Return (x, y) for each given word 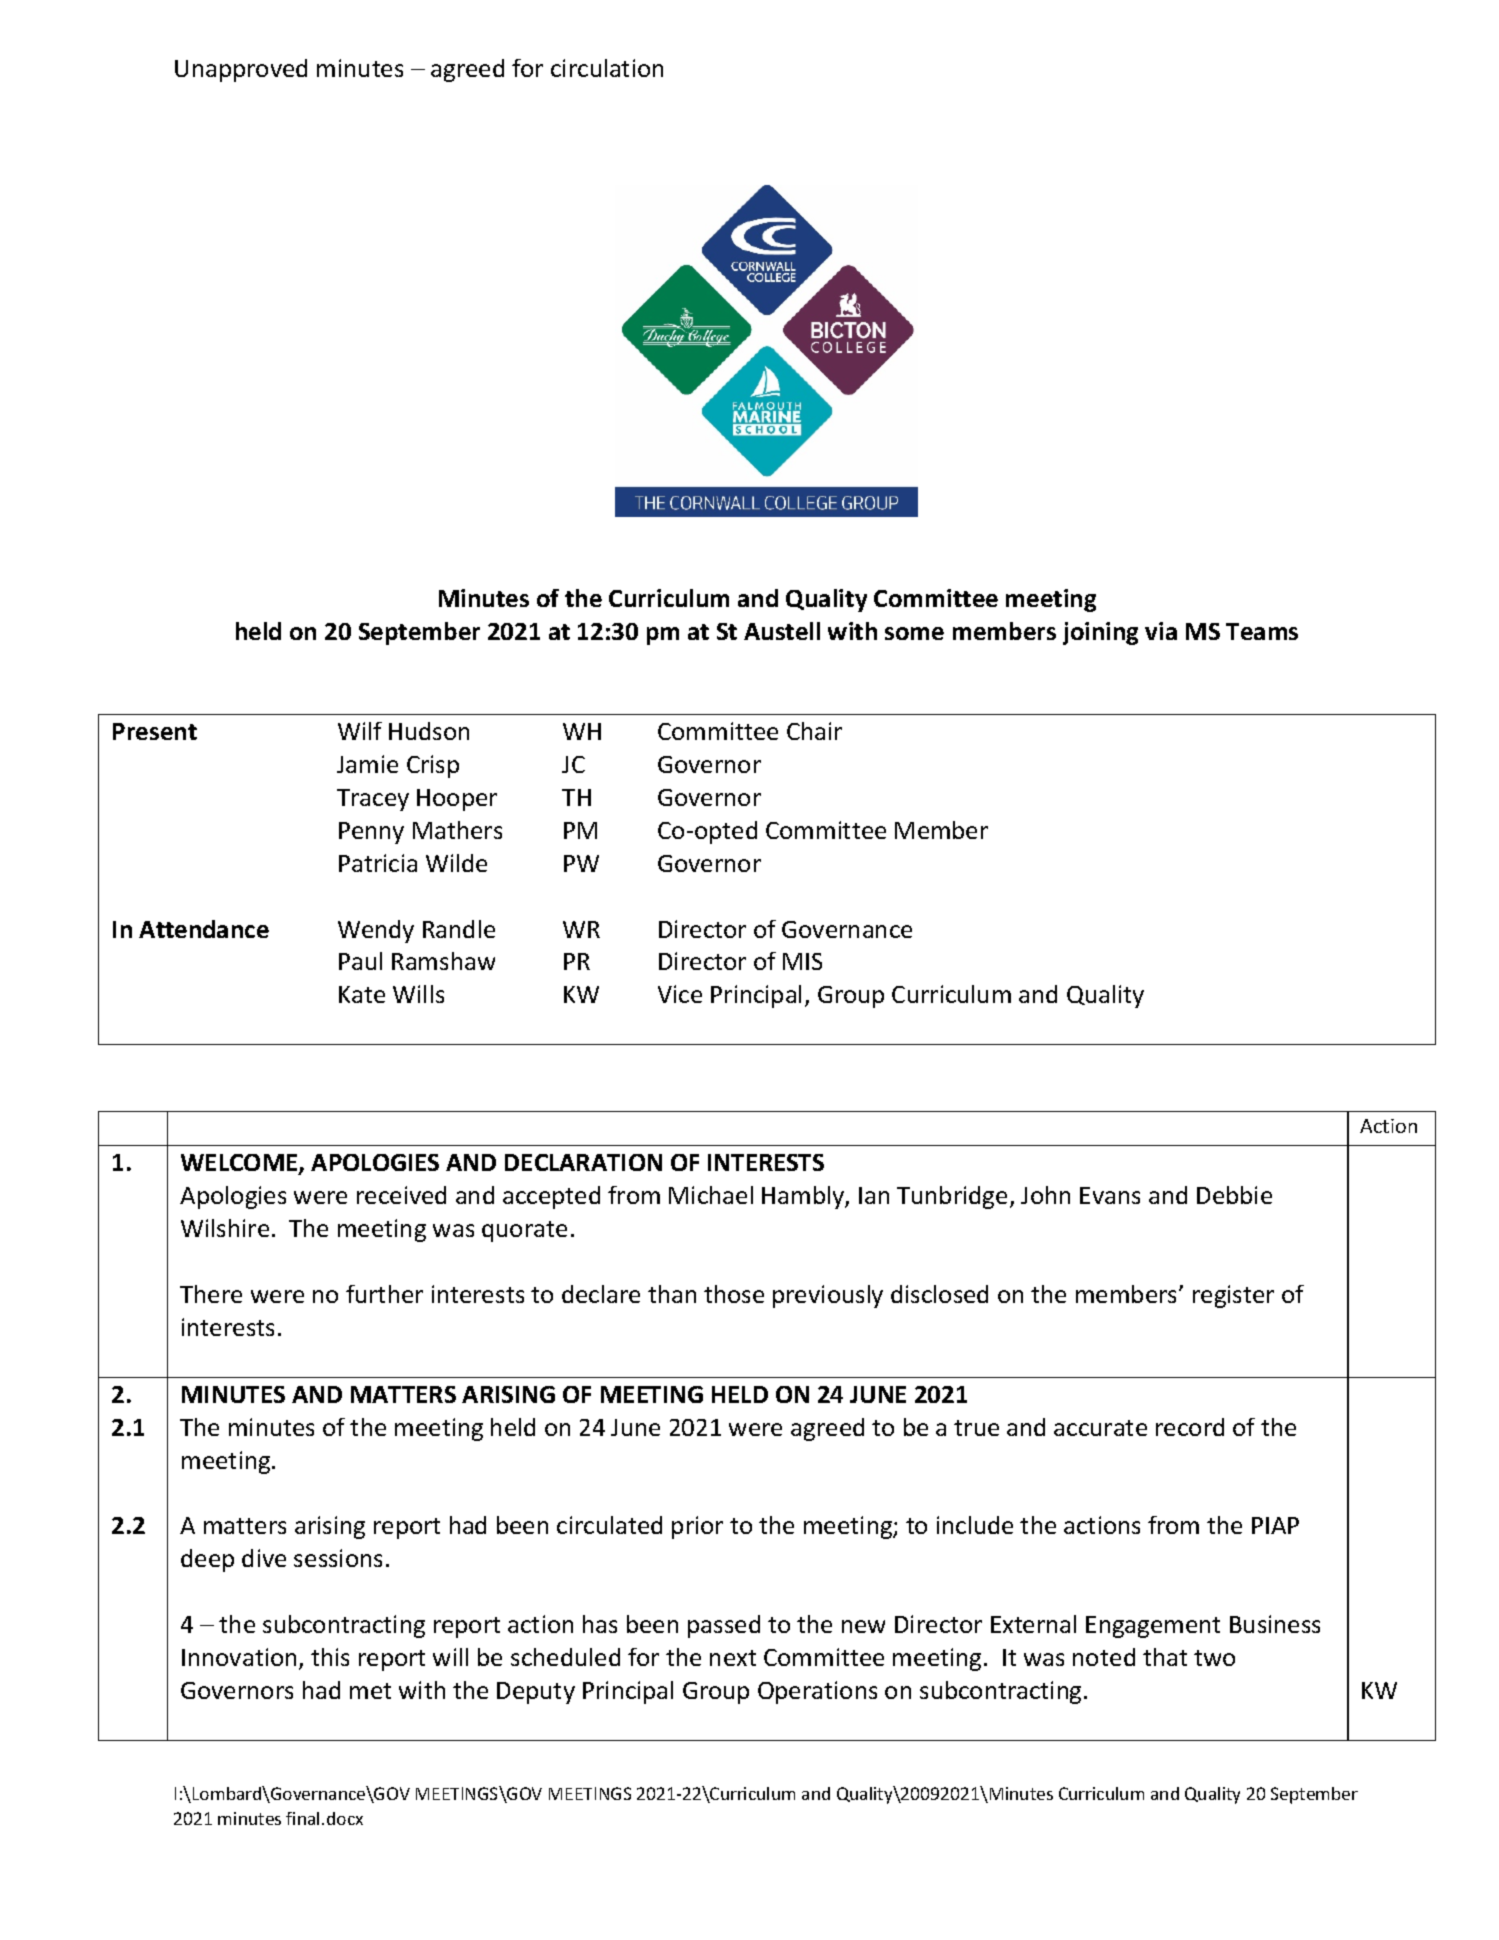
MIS (802, 961)
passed (724, 1626)
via (1161, 631)
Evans (1110, 1195)
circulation (607, 68)
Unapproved (241, 70)
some (914, 633)
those (734, 1294)
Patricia (378, 863)
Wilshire (225, 1228)
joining (1100, 633)
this (330, 1657)
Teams (1262, 631)
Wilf (360, 731)
